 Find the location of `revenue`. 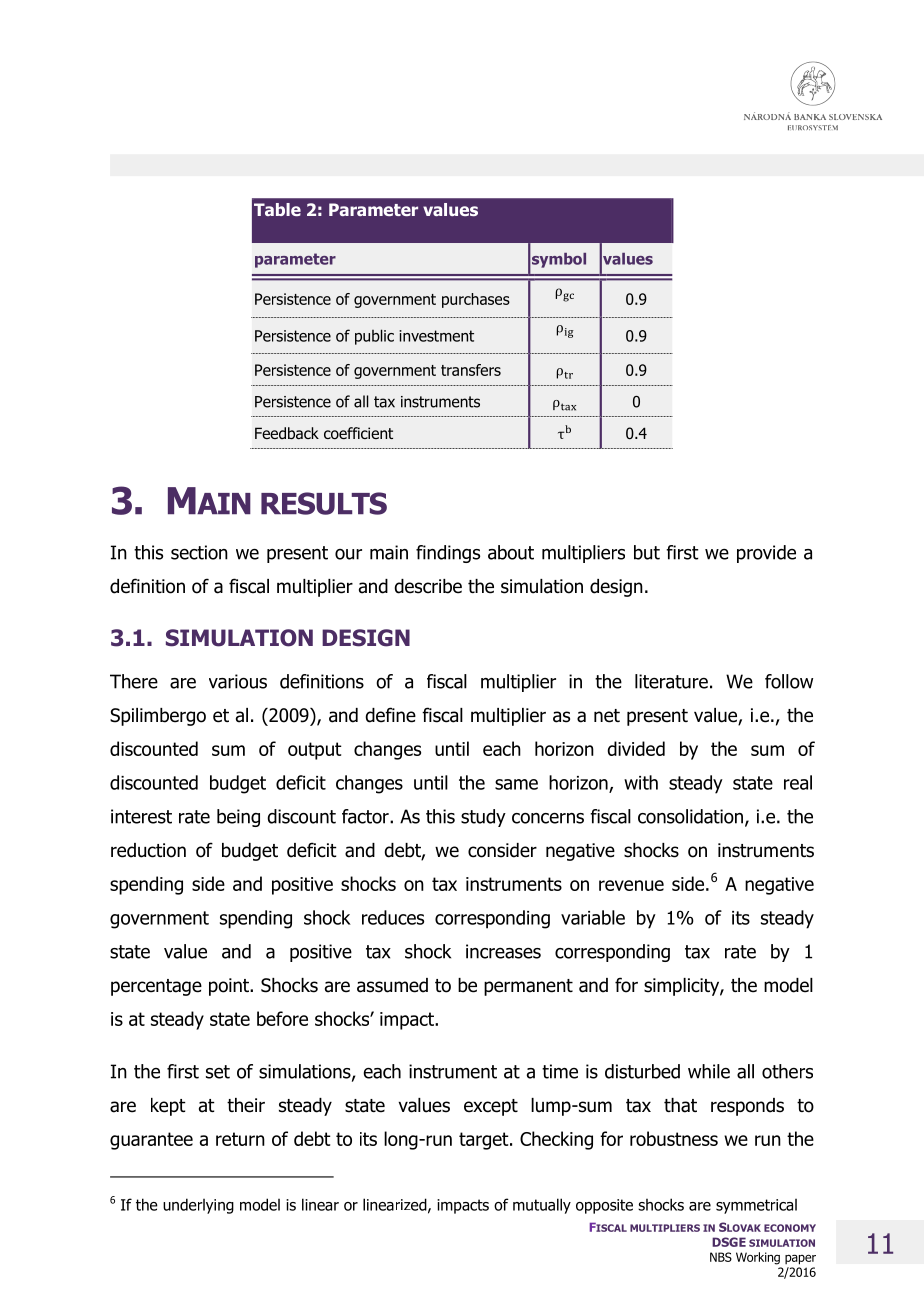

revenue is located at coordinates (631, 885).
